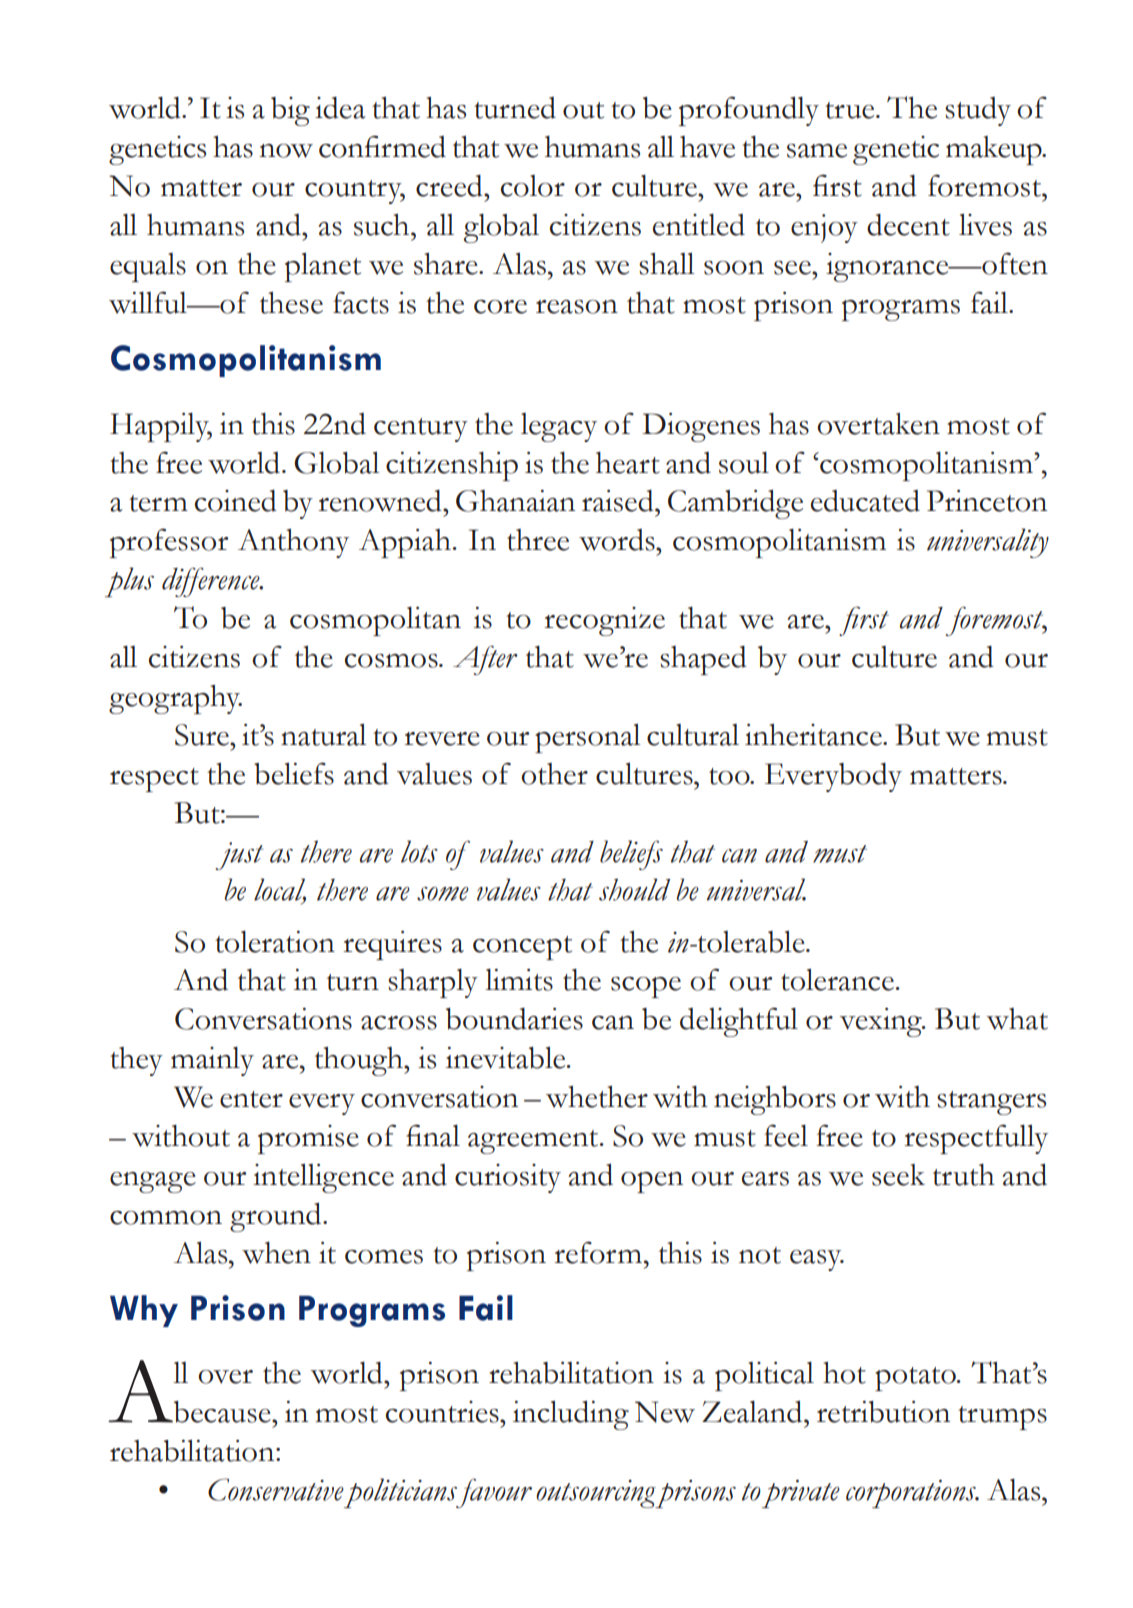  Describe the element at coordinates (533, 186) in the screenshot. I see `color` at that location.
